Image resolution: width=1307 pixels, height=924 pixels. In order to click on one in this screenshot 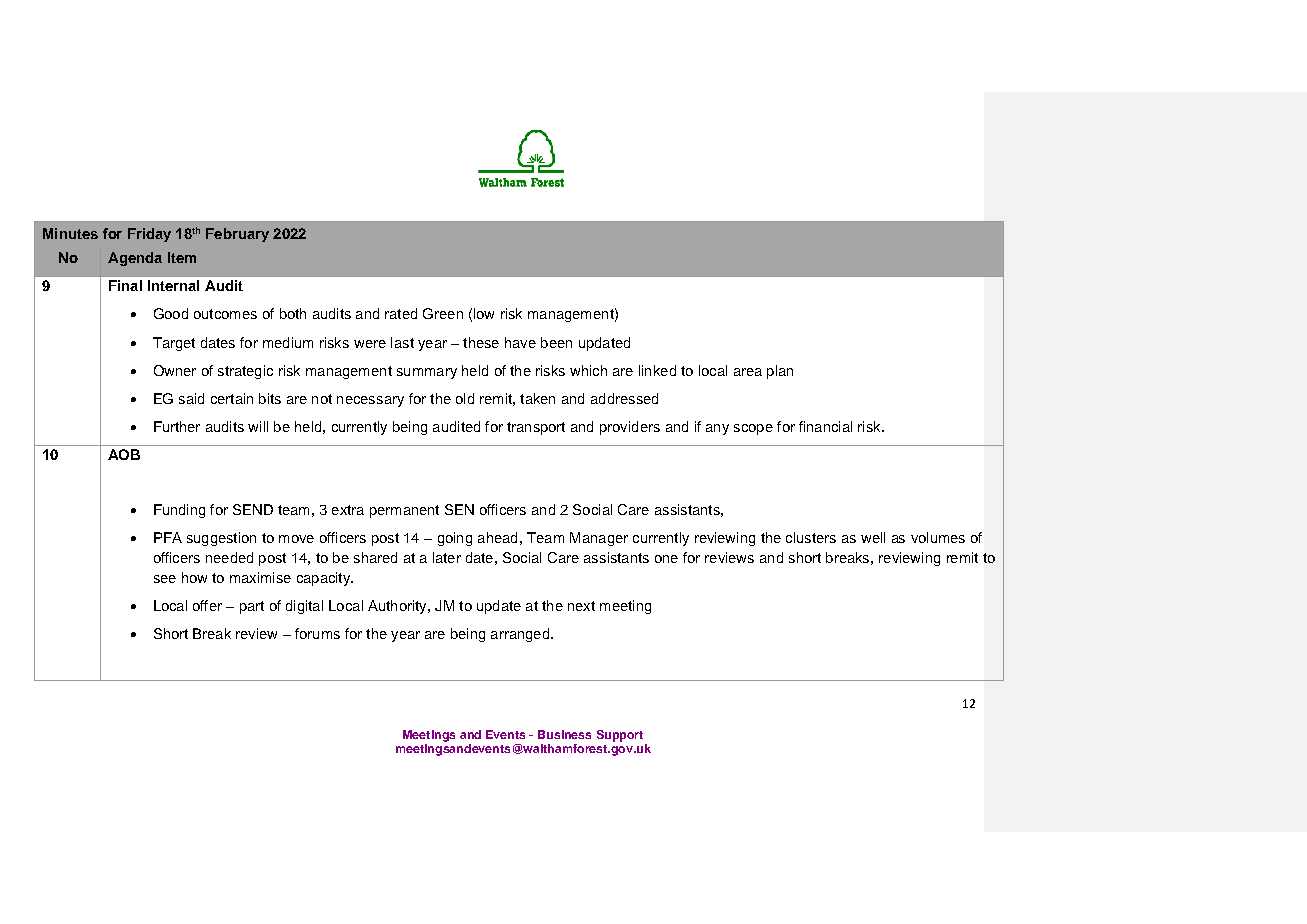, I will do `click(666, 559)`.
